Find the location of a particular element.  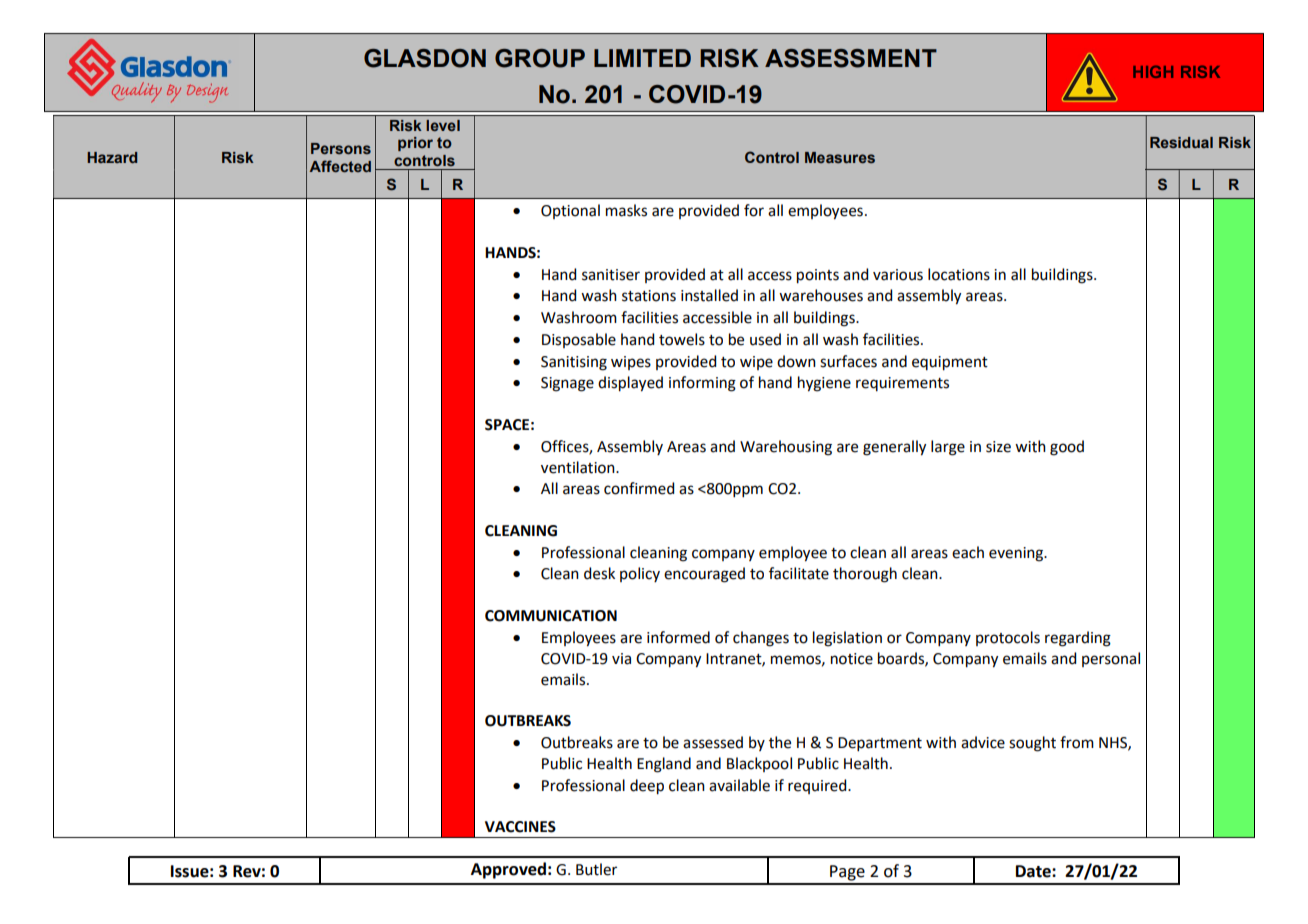

HIGH is located at coordinates (1153, 71).
